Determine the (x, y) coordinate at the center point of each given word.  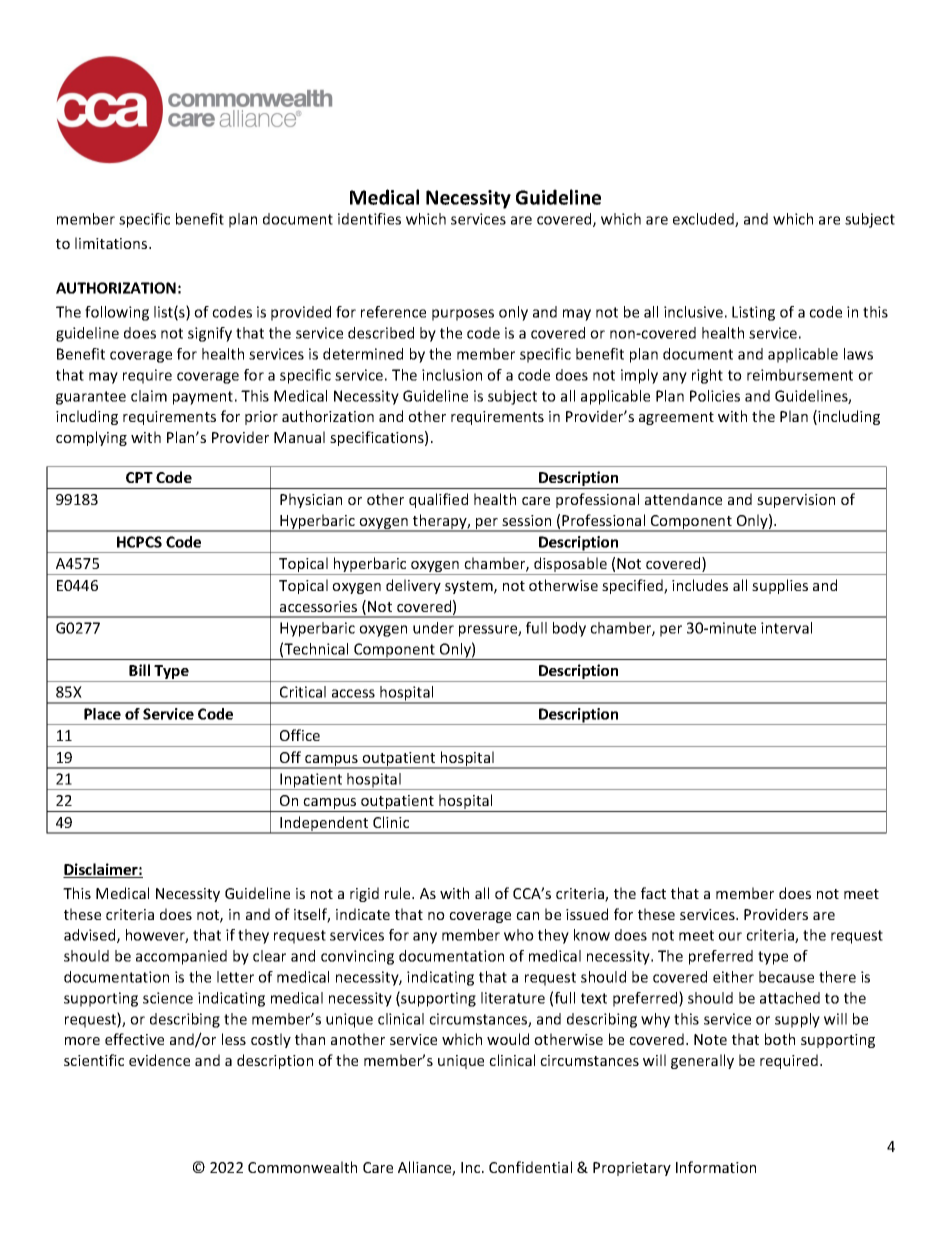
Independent (324, 825)
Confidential (530, 1167)
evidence (159, 1060)
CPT (139, 477)
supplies (780, 586)
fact (653, 893)
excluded (704, 220)
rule (399, 893)
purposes (463, 315)
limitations (112, 243)
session (526, 520)
